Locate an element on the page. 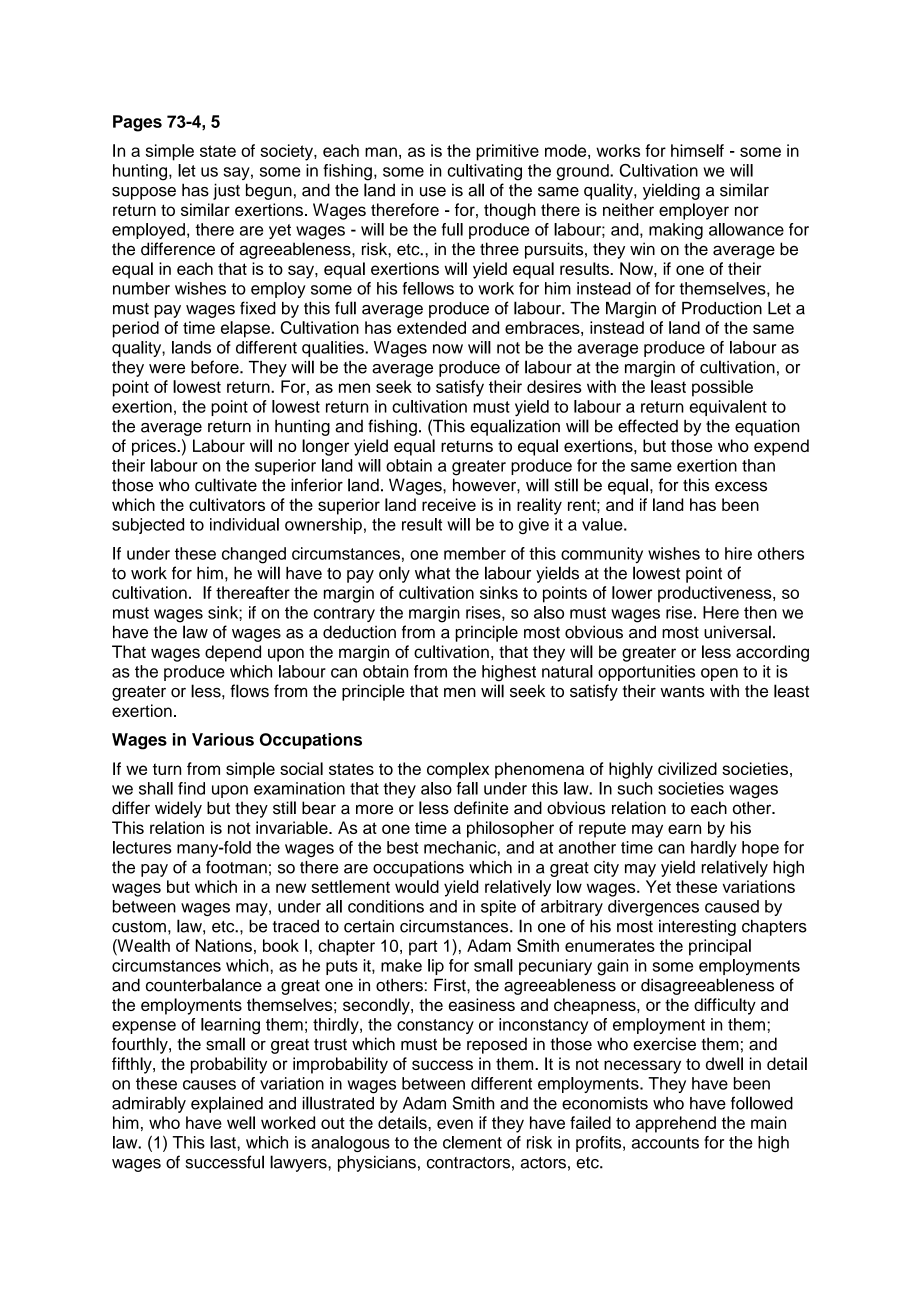  footman is located at coordinates (236, 867).
